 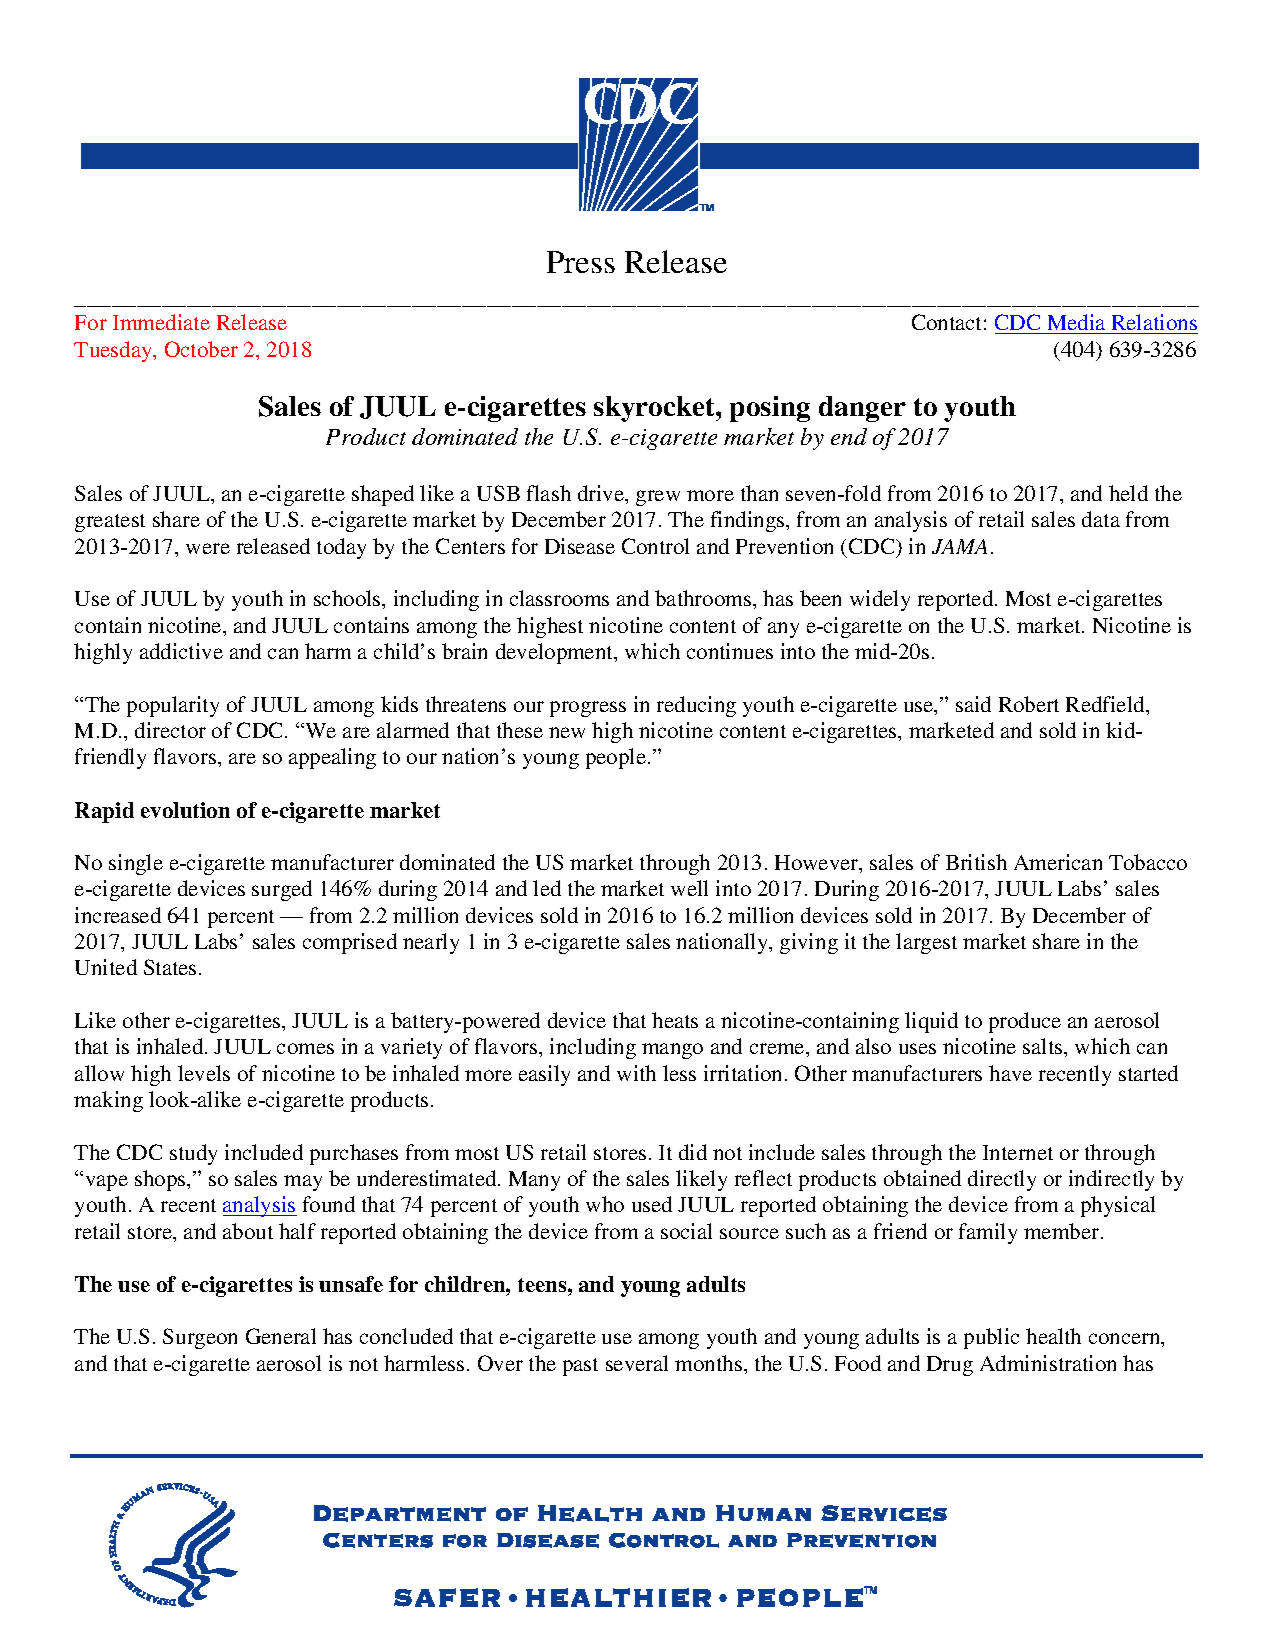 I want to click on JAMA, so click(x=959, y=546).
